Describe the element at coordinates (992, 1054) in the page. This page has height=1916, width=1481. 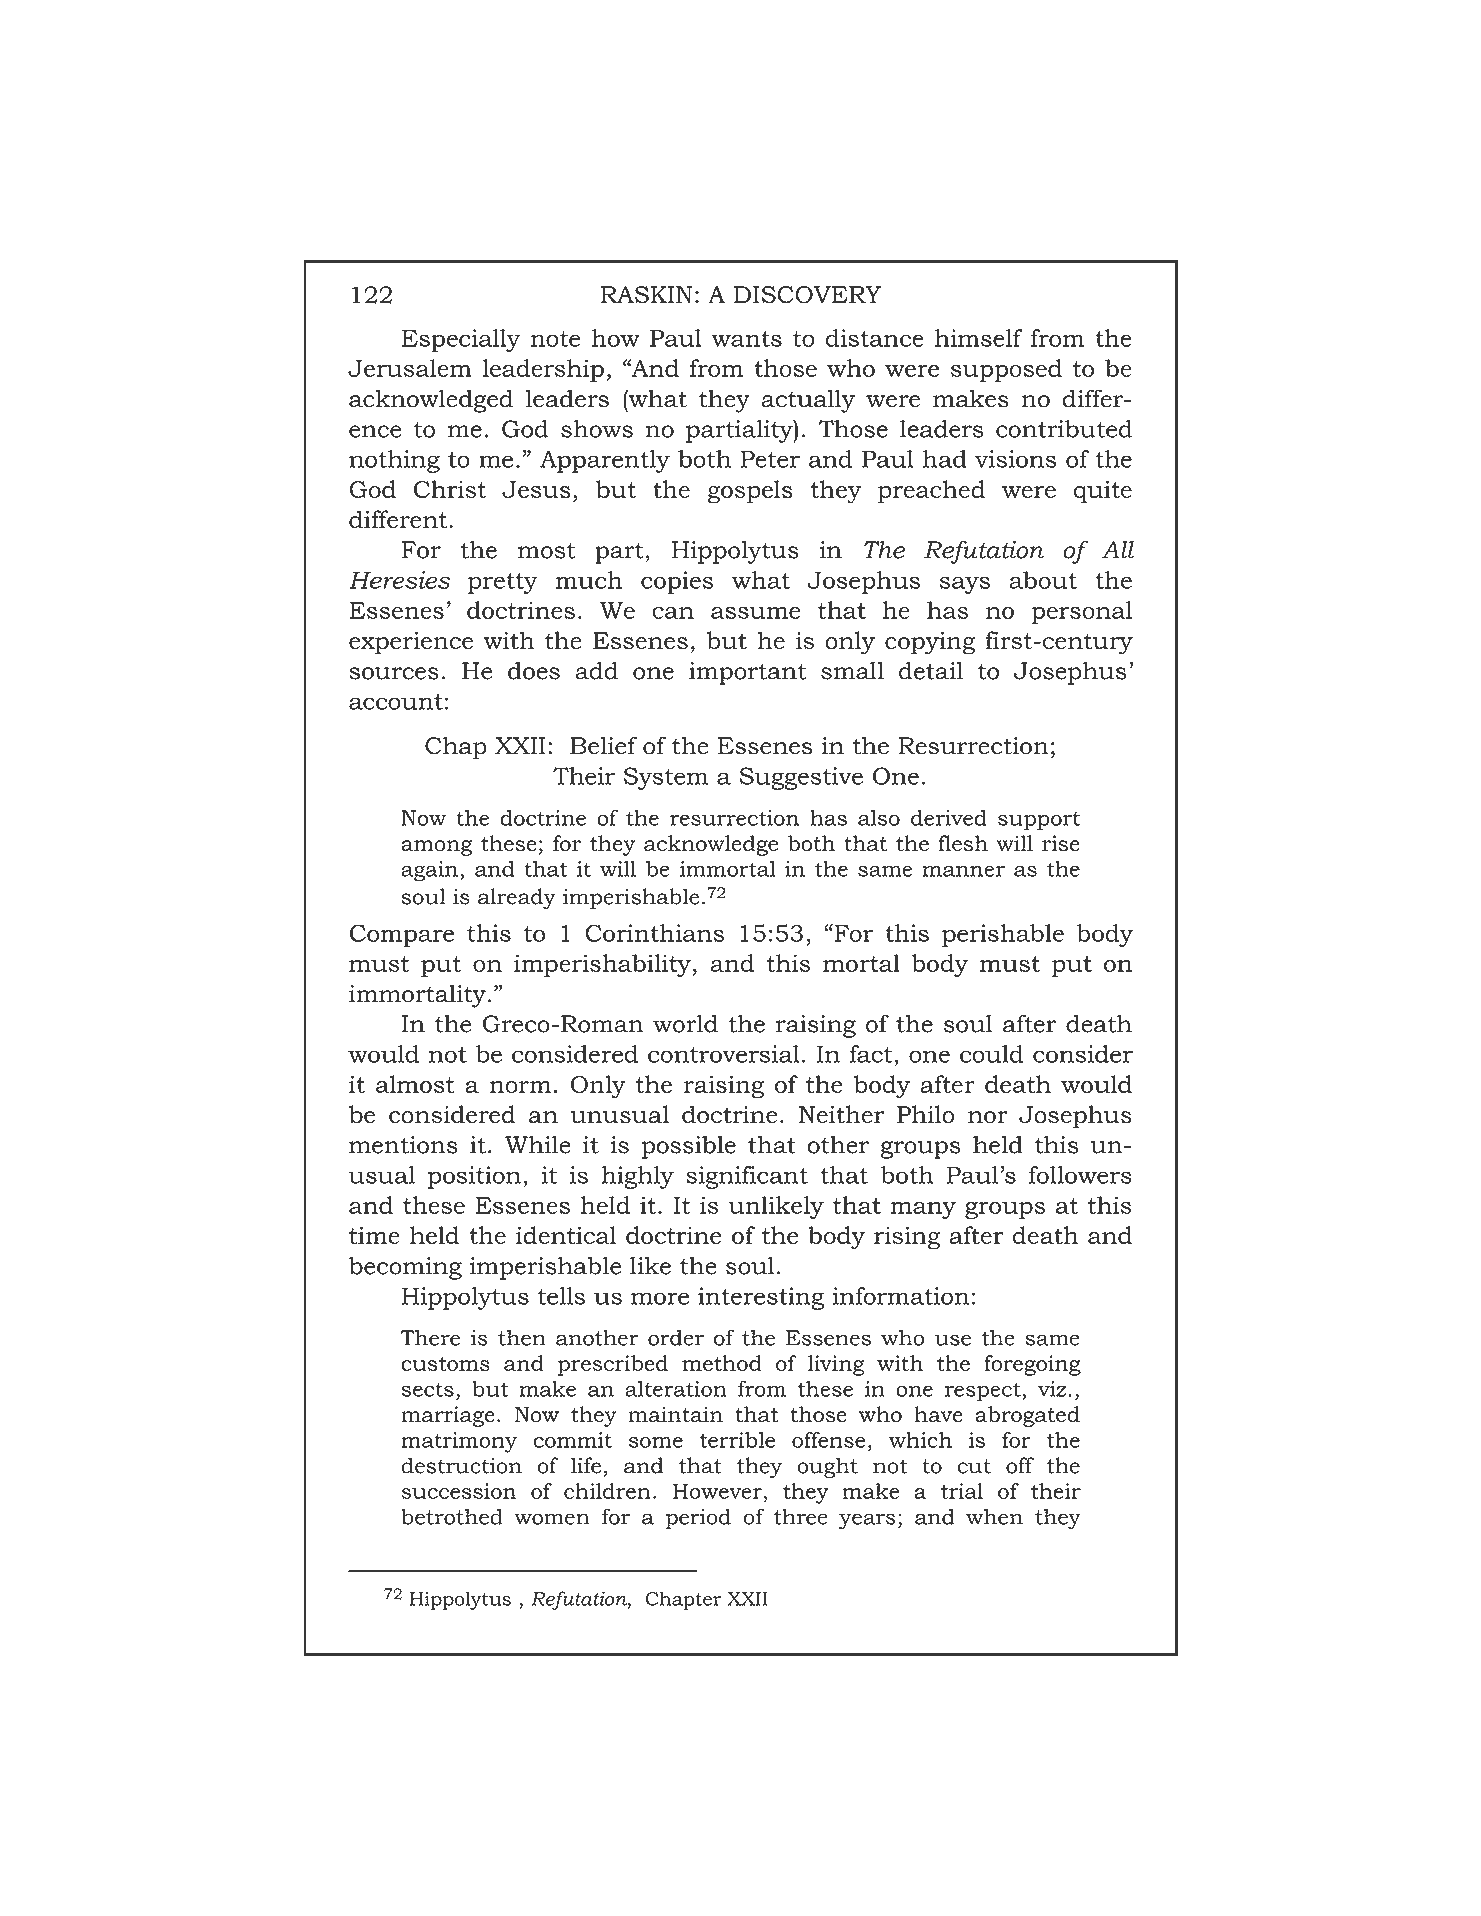
I see `could` at that location.
